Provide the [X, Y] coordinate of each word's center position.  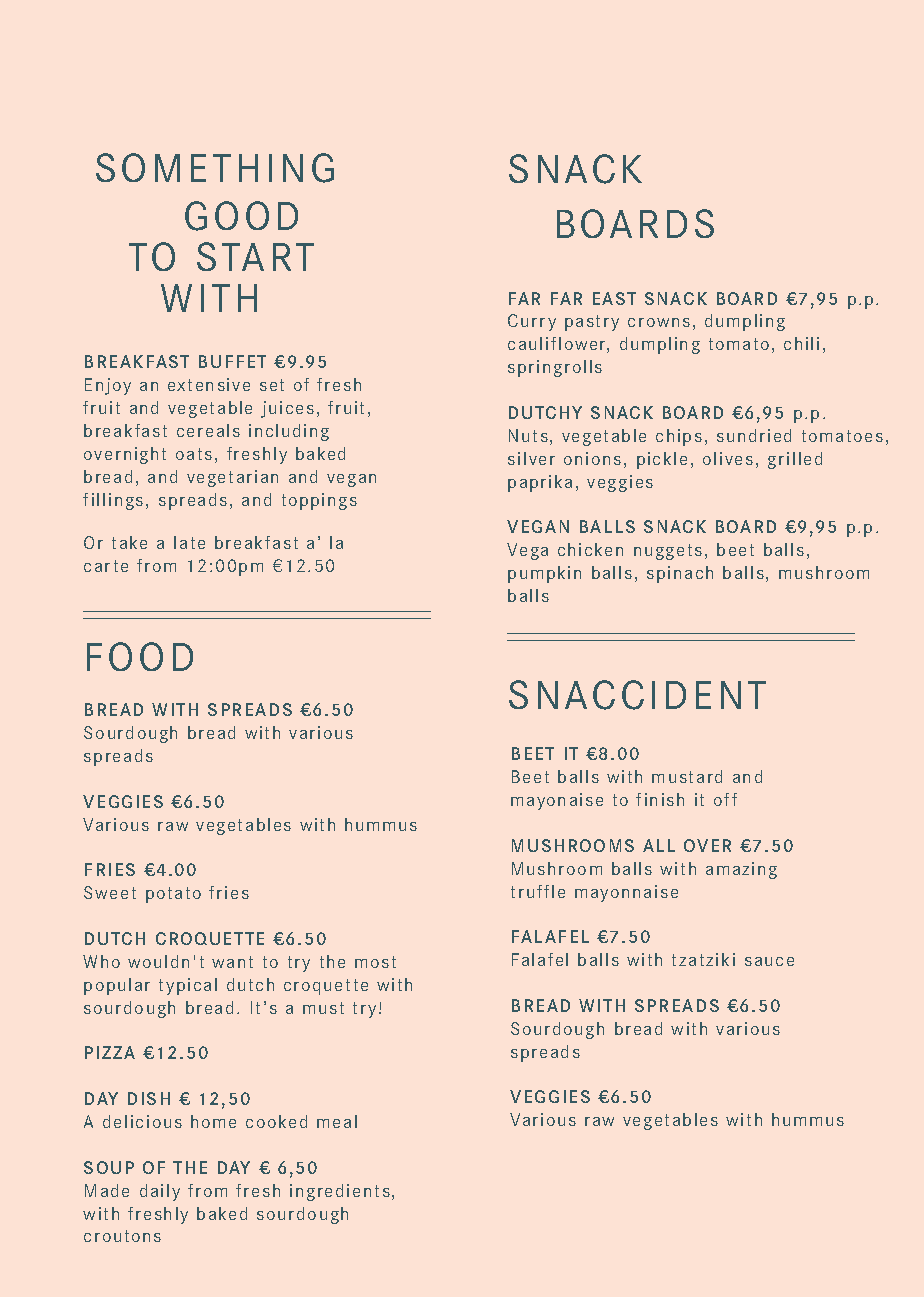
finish [660, 799]
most [375, 962]
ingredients [340, 1192]
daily [160, 1192]
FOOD [140, 656]
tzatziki [703, 959]
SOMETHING [215, 168]
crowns [659, 322]
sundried [754, 435]
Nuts [528, 435]
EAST [614, 298]
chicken [590, 549]
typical [188, 986]
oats [194, 454]
